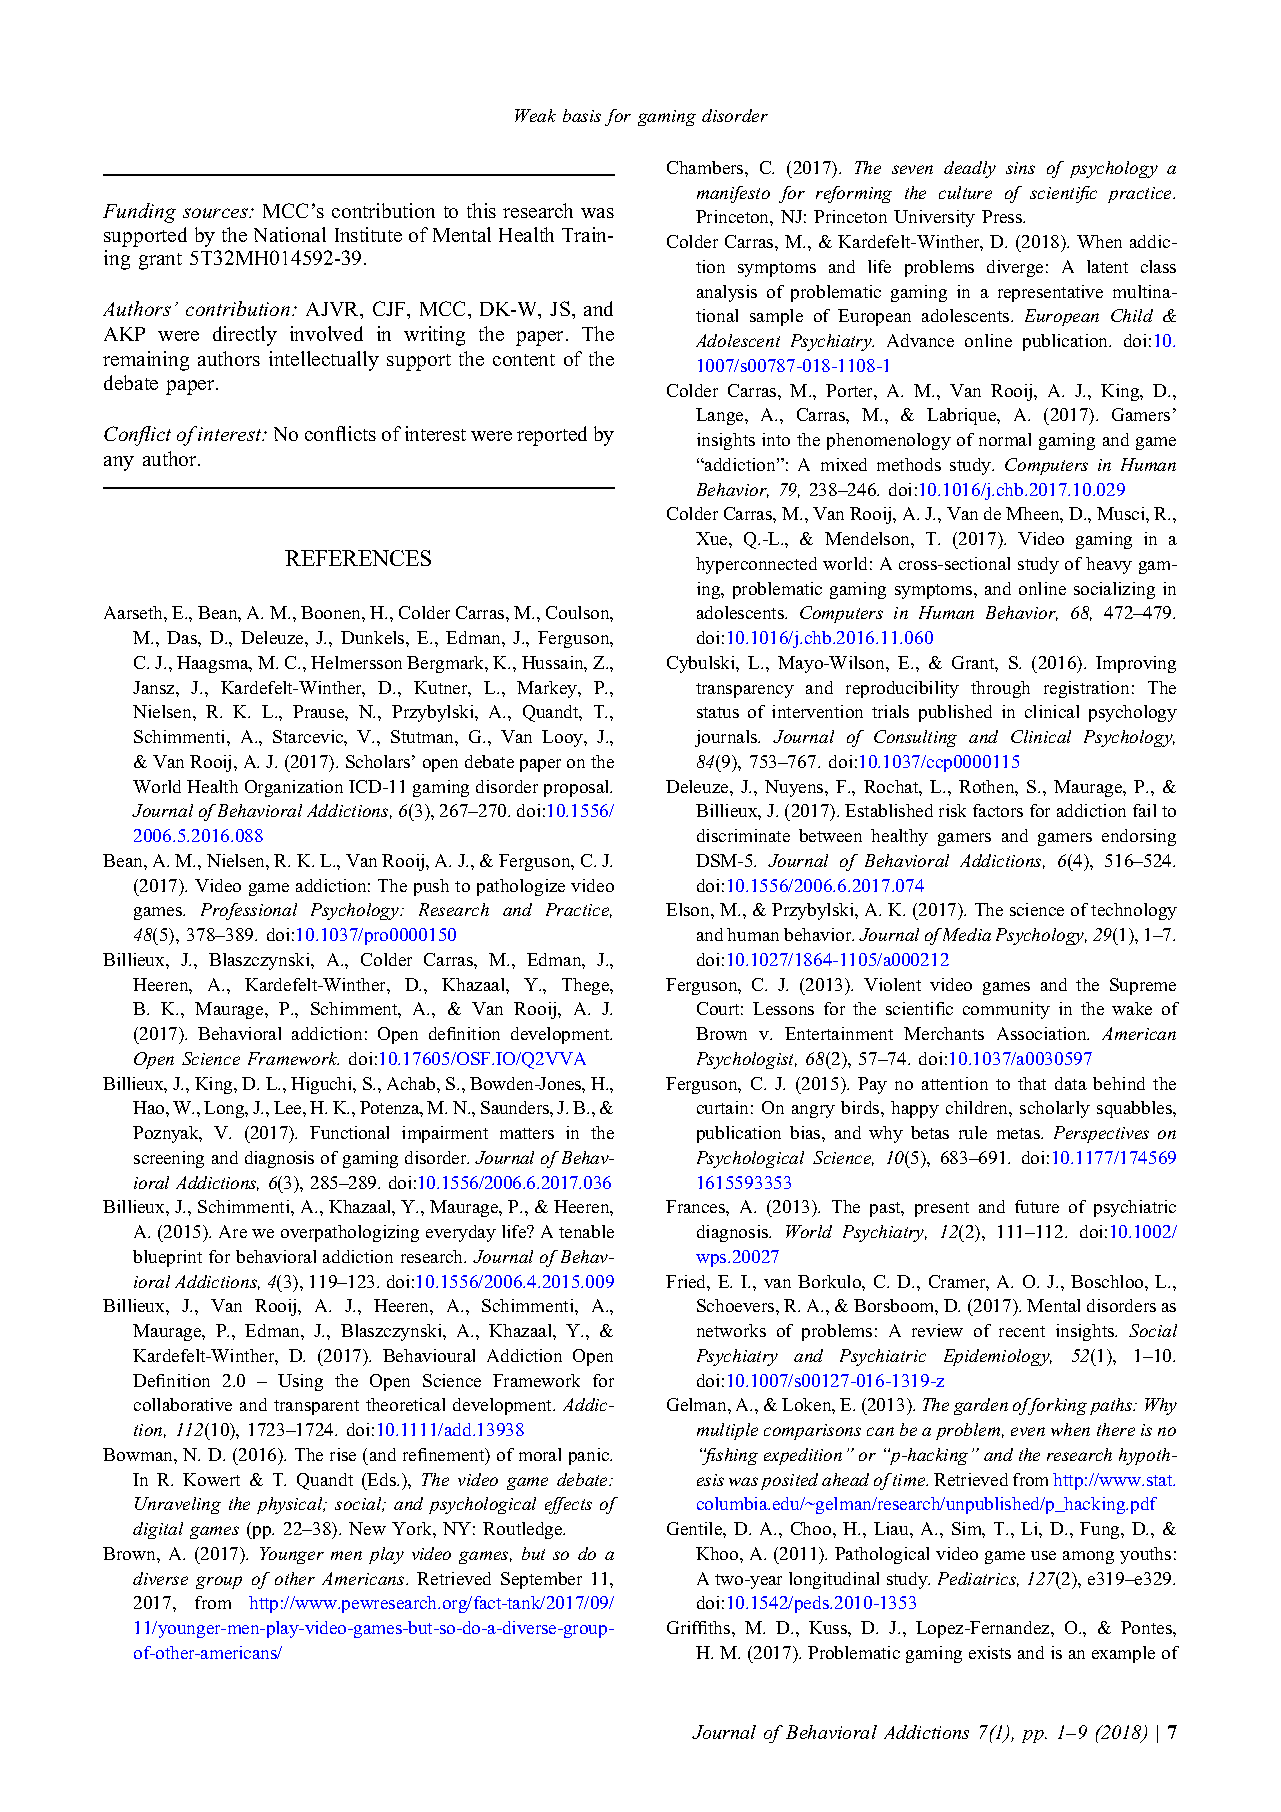  Describe the element at coordinates (217, 213) in the image. I see `sources` at that location.
